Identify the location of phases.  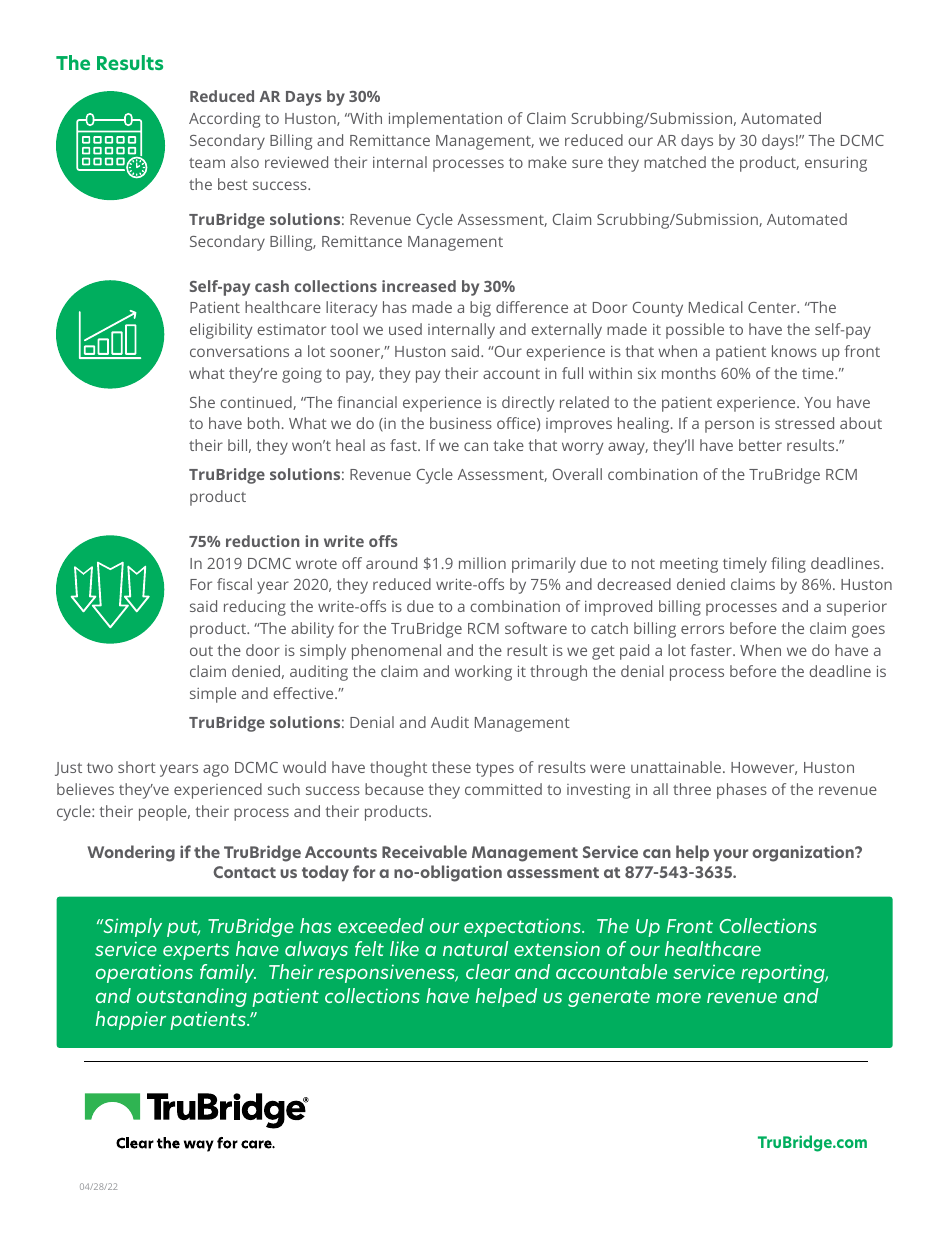
(742, 791).
